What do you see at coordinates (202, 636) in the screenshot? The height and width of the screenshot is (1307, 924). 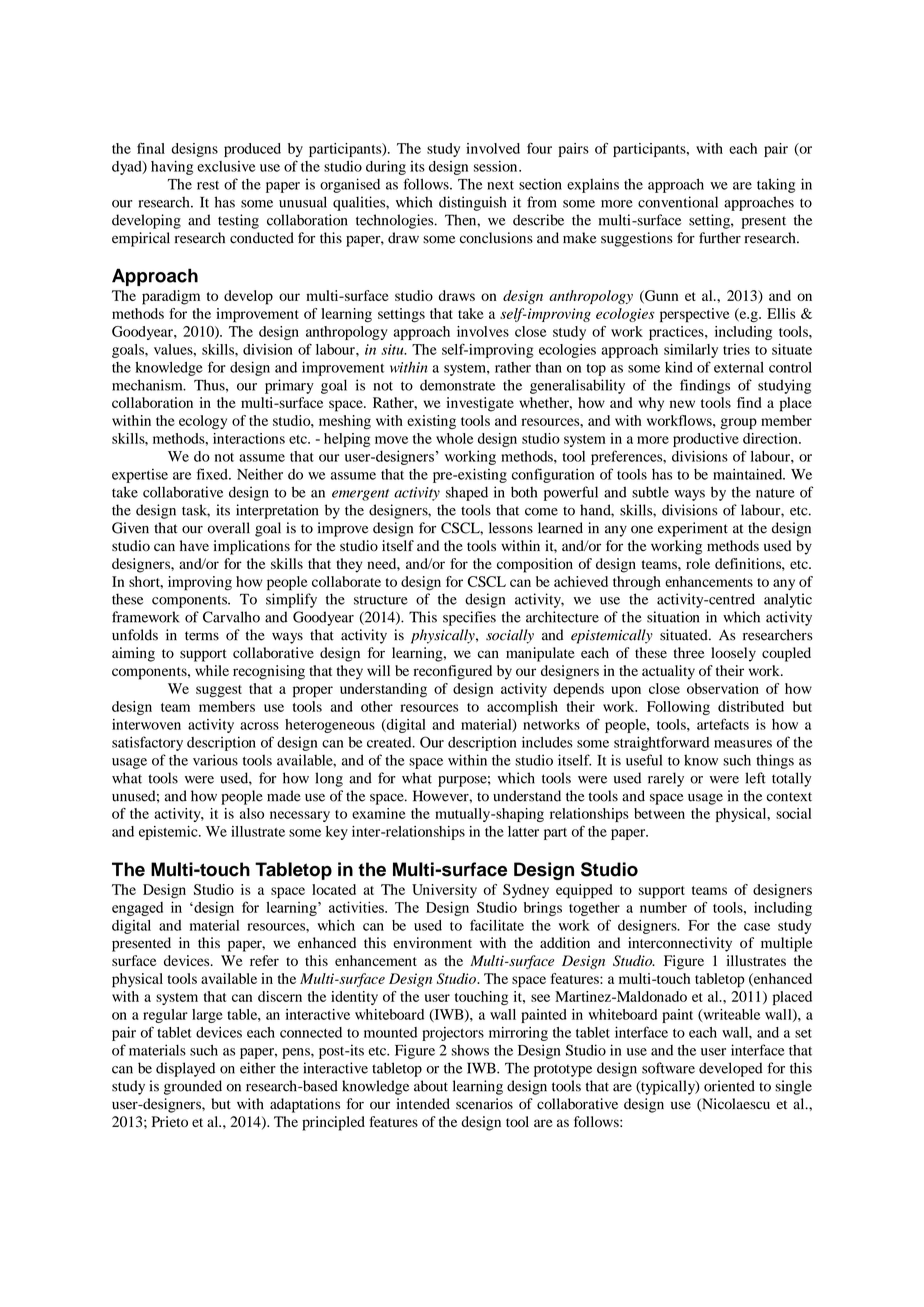 I see `terms` at bounding box center [202, 636].
